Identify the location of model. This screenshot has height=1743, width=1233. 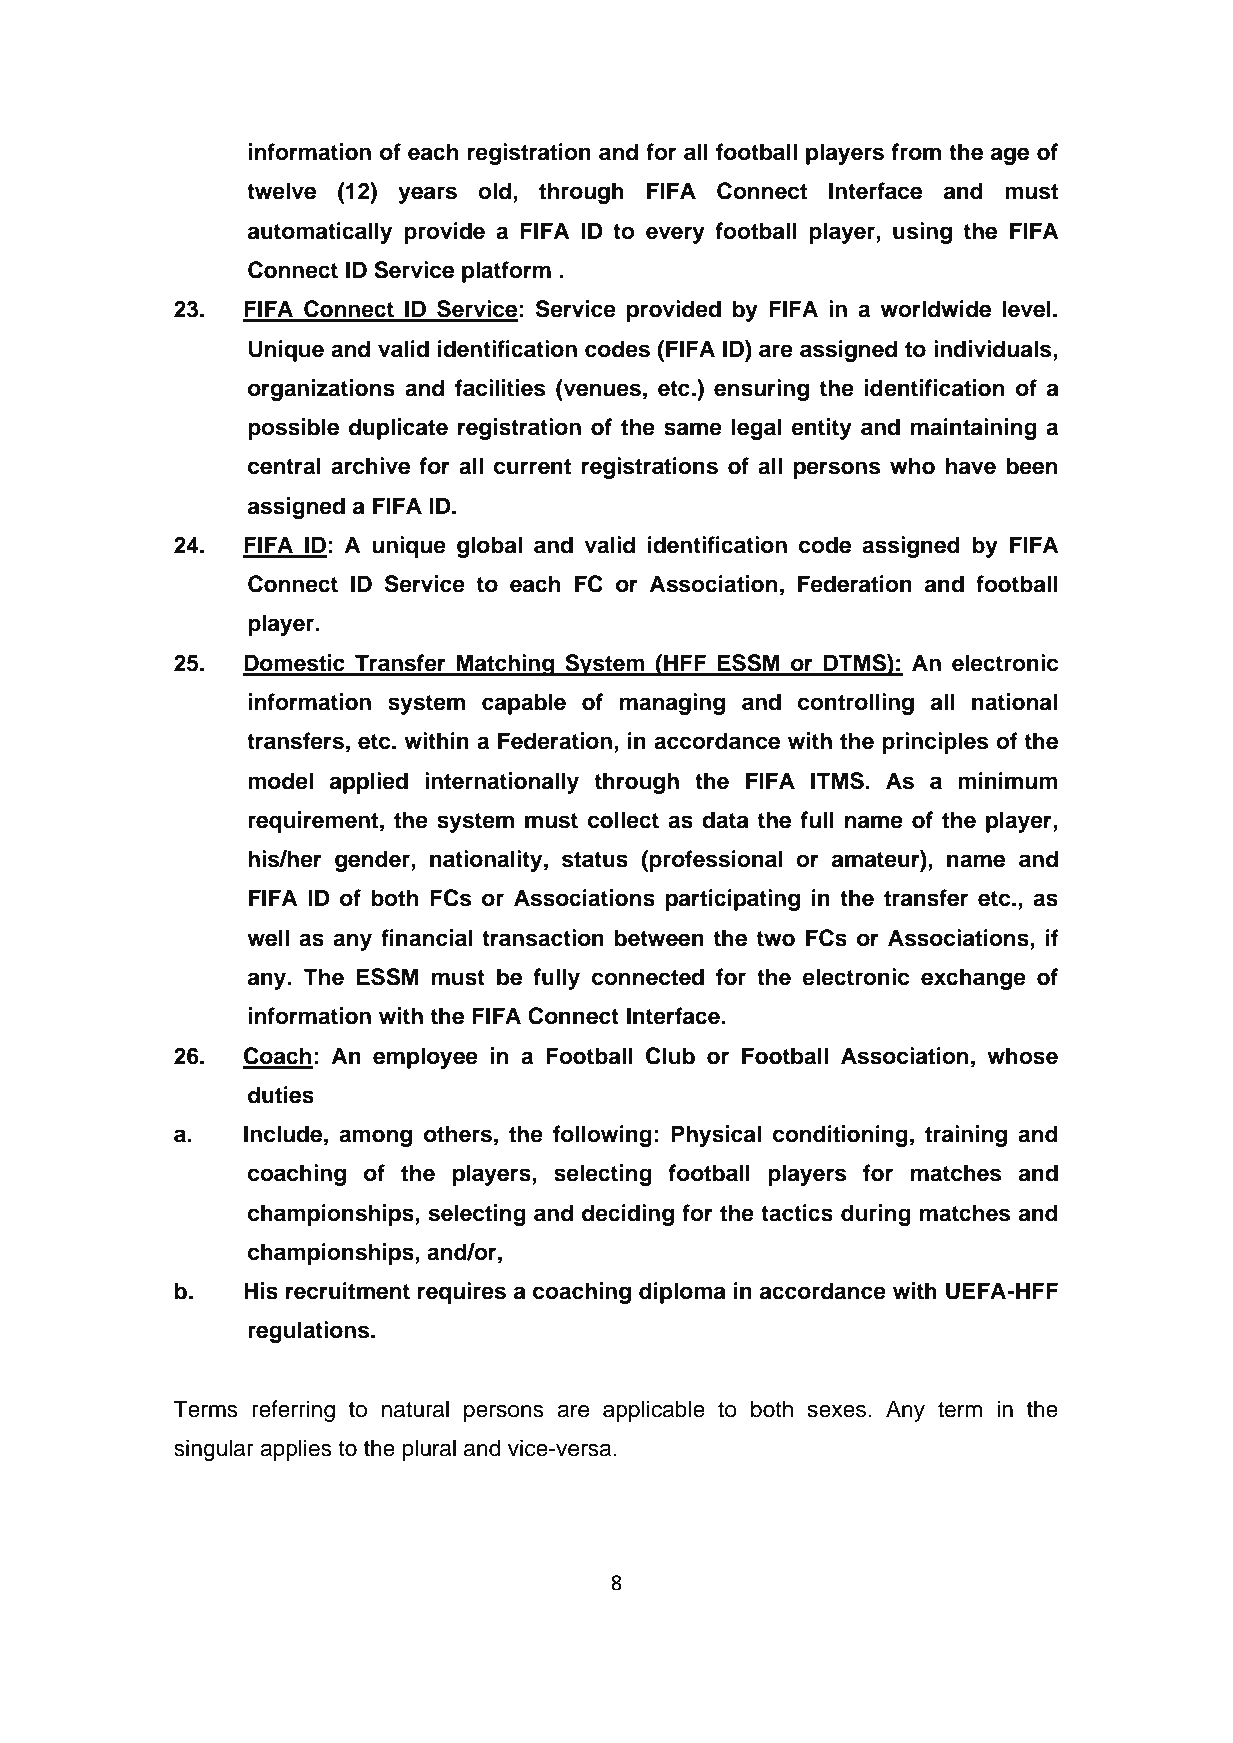
(280, 781).
